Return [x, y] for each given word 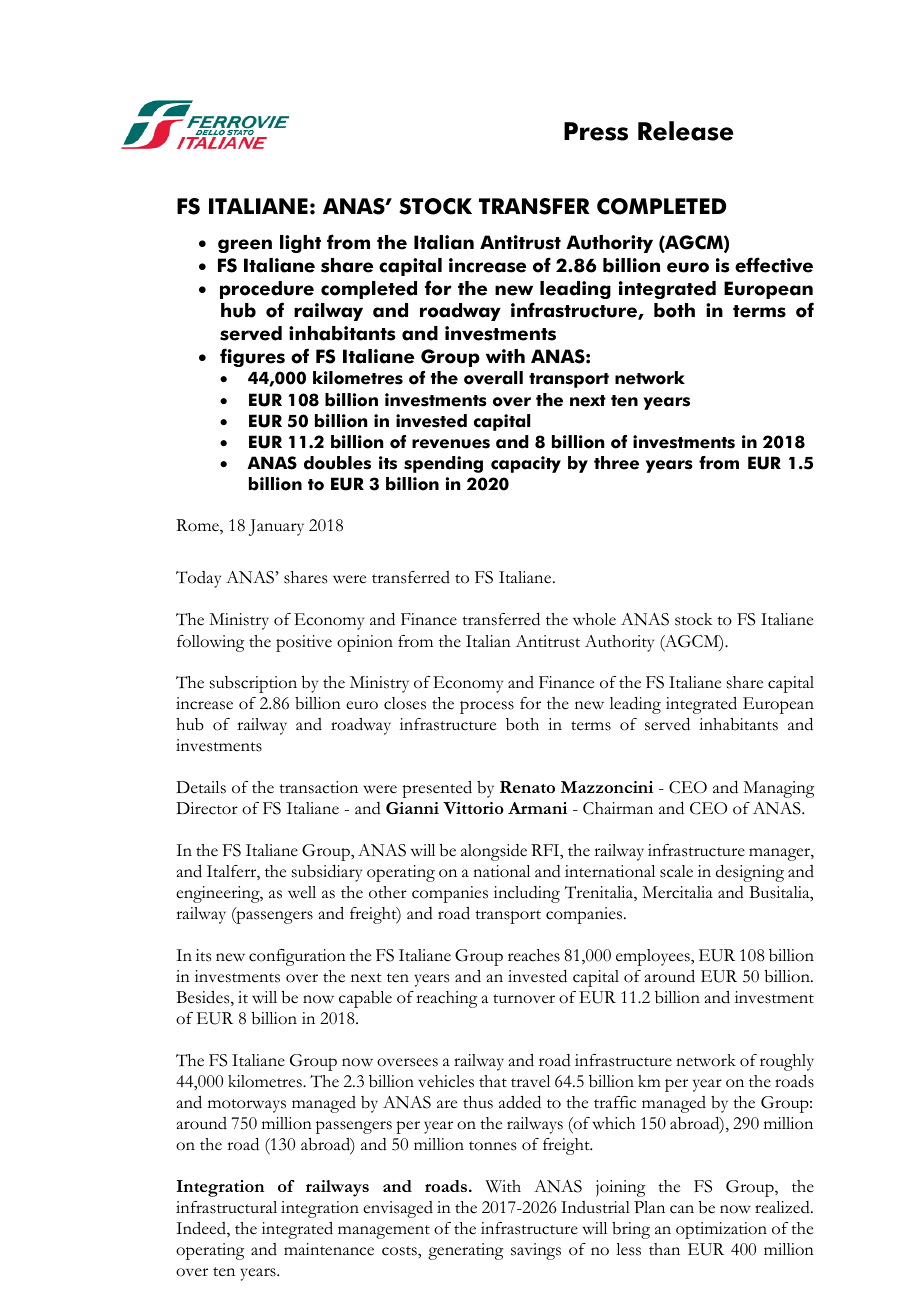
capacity [526, 464]
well [302, 892]
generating [465, 1251]
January [276, 527]
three [616, 463]
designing [750, 873]
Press [596, 131]
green [245, 246]
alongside [494, 852]
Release [685, 131]
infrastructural [226, 1207]
